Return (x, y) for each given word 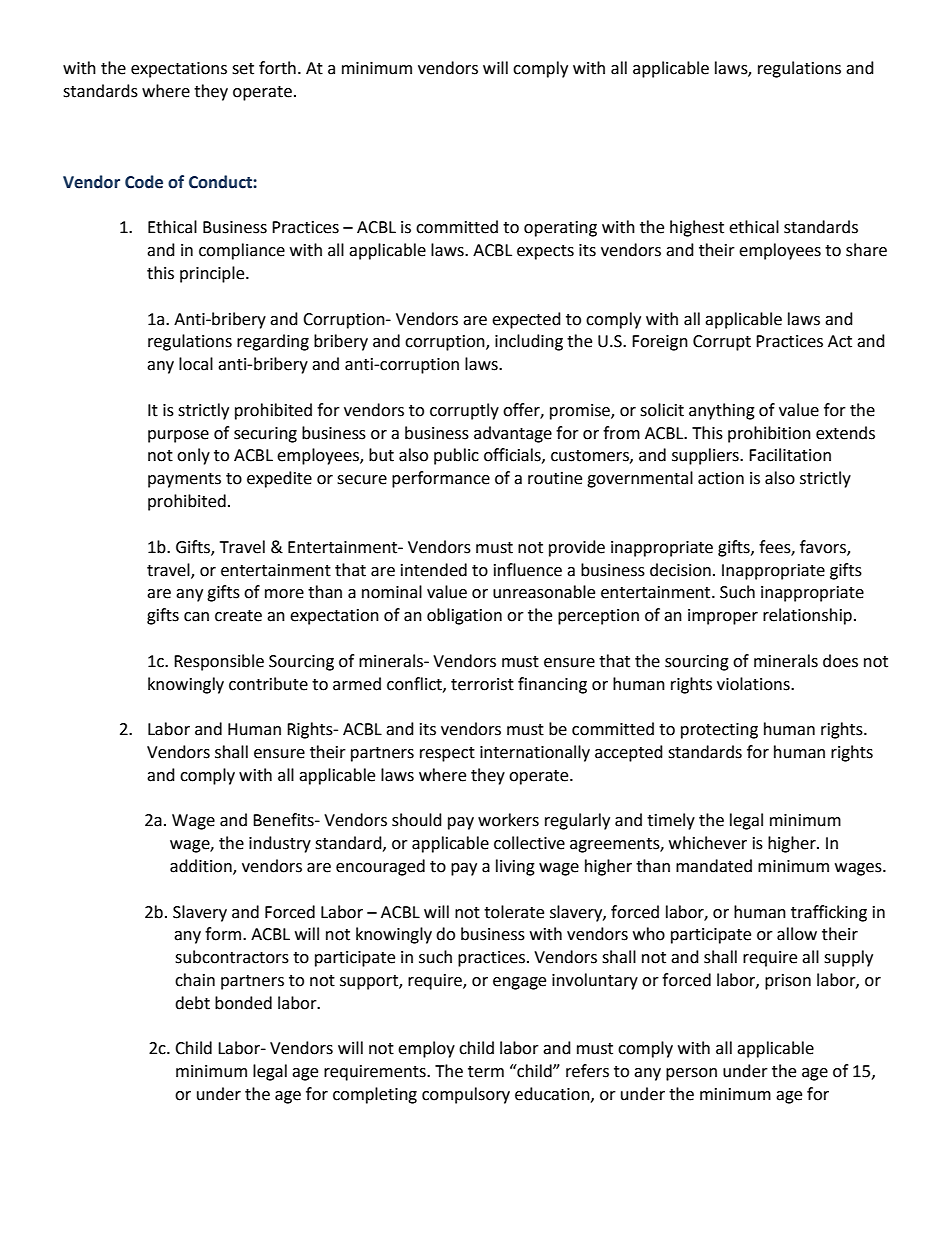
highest (697, 228)
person (691, 1074)
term (486, 1072)
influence (528, 570)
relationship (807, 616)
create (238, 616)
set (243, 69)
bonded (243, 1003)
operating (560, 229)
